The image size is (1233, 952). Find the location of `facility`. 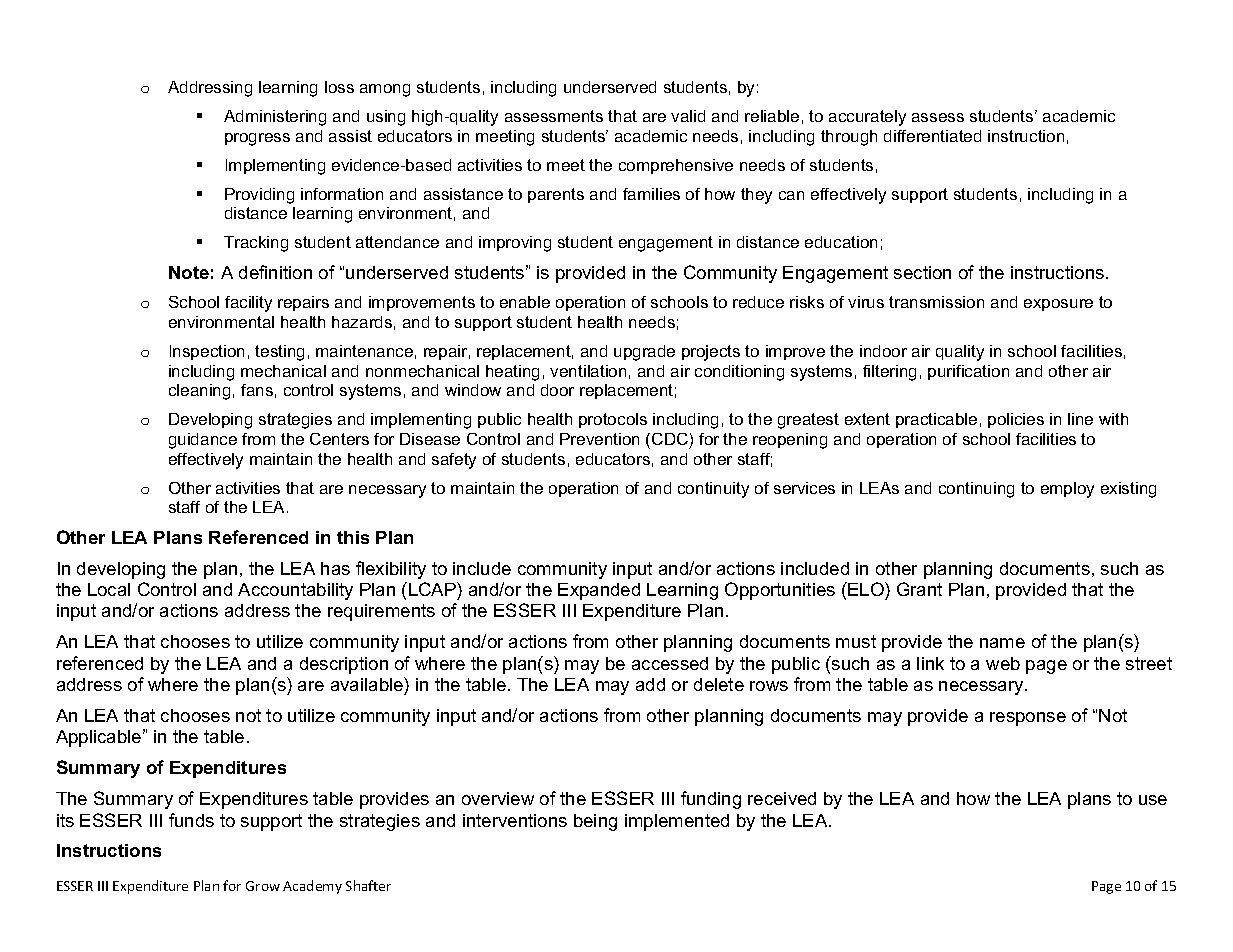

facility is located at coordinates (248, 304).
